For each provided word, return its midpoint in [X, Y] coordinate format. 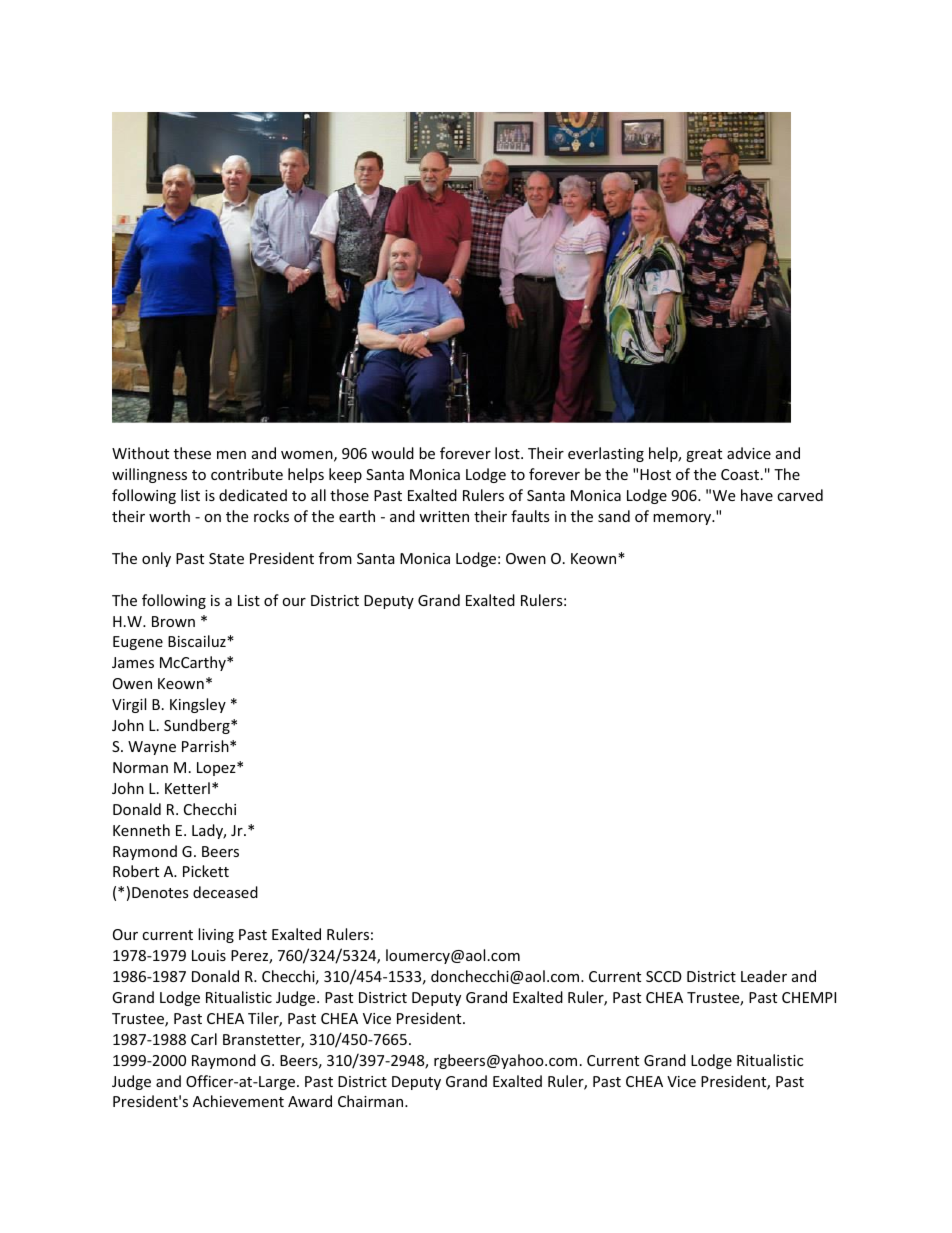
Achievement [238, 1101]
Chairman [372, 1101]
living [216, 935]
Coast [741, 474]
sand [614, 516]
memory [683, 519]
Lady [209, 831]
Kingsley [198, 705]
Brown [173, 621]
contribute [247, 474]
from [335, 558]
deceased [225, 892]
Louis [209, 955]
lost [508, 453]
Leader [764, 976]
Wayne [152, 748]
